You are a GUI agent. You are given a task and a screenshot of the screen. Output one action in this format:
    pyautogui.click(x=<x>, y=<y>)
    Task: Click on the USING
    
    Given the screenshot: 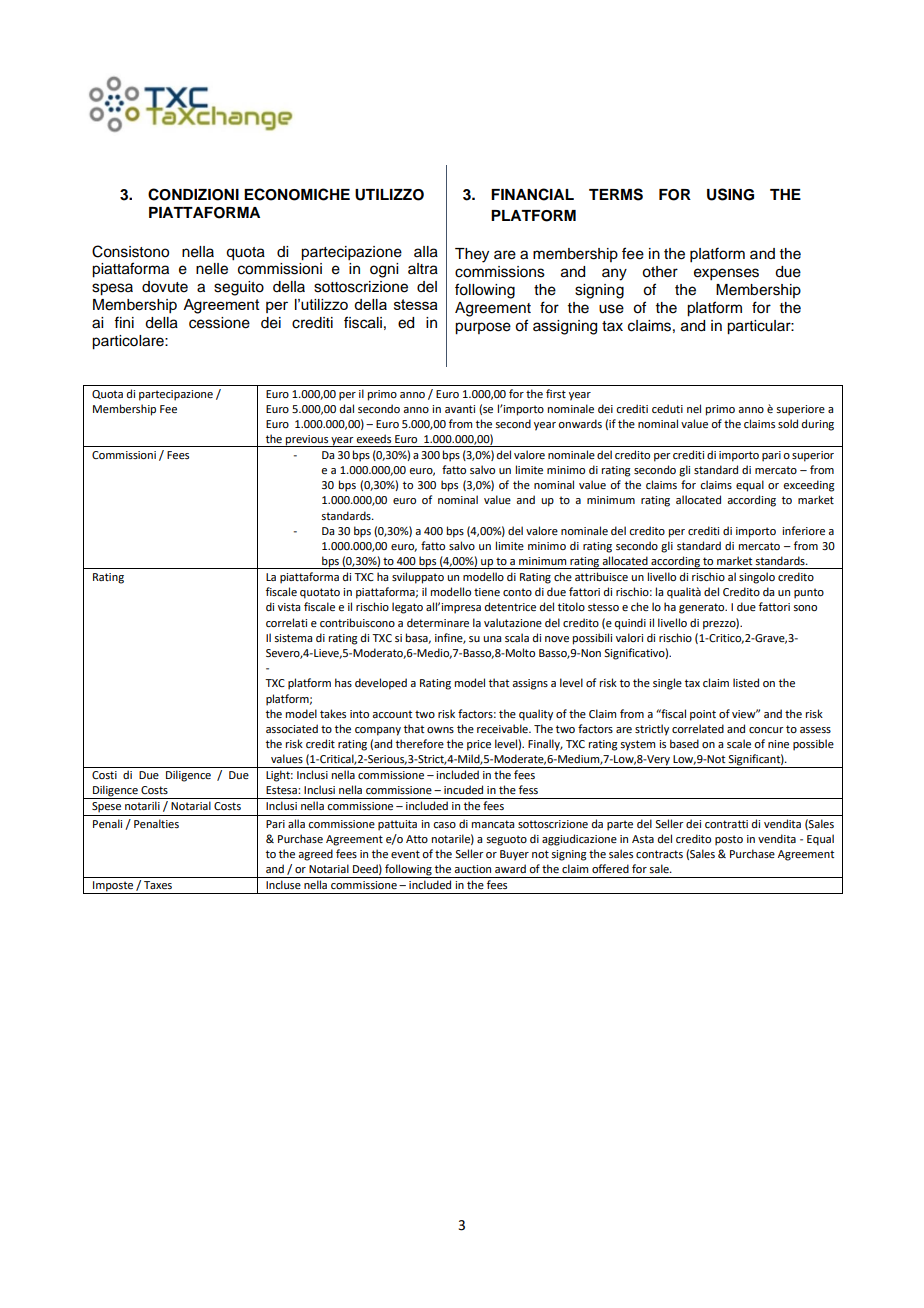 What is the action you would take?
    pyautogui.click(x=730, y=194)
